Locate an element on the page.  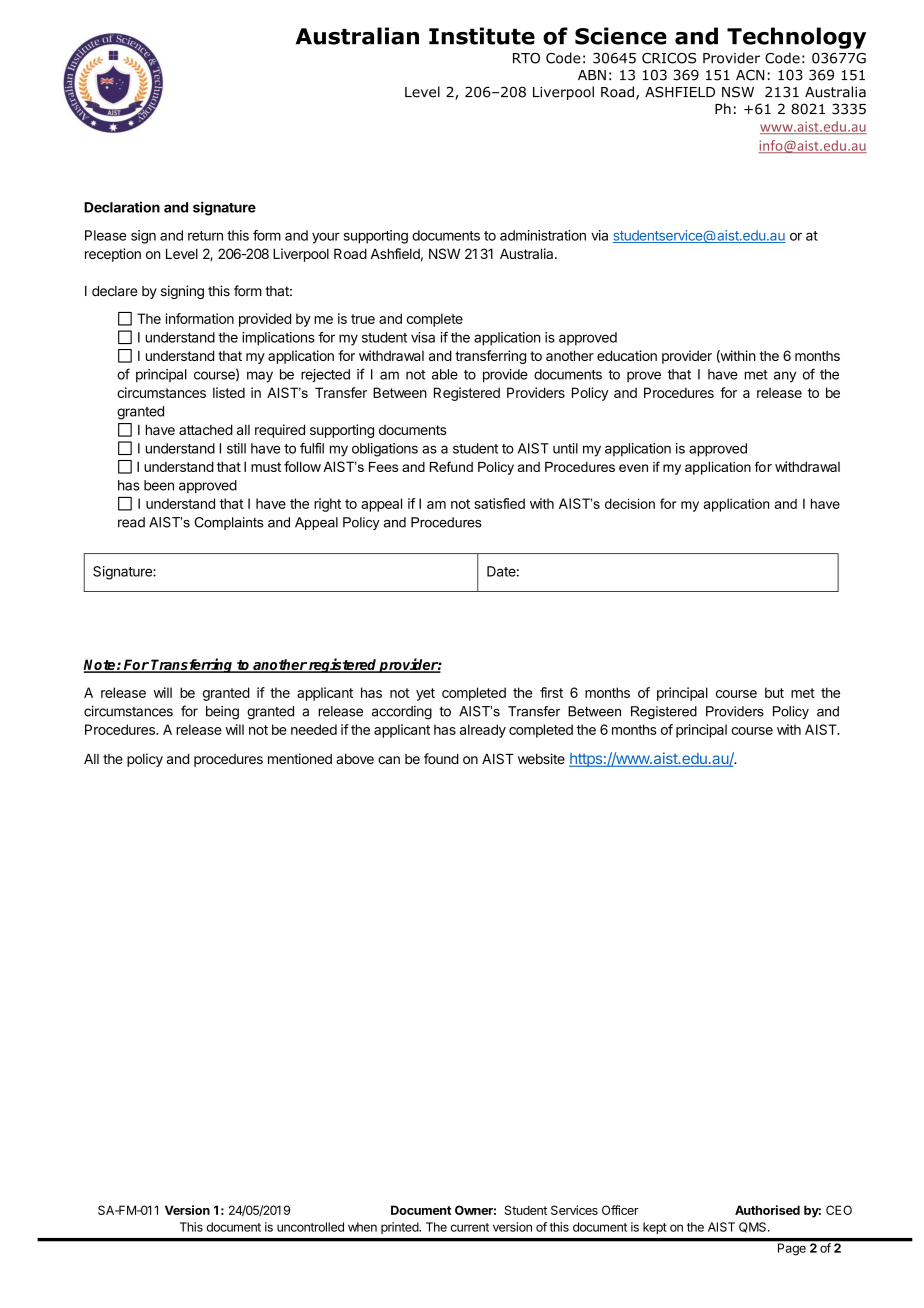
Institute is located at coordinates (482, 36).
